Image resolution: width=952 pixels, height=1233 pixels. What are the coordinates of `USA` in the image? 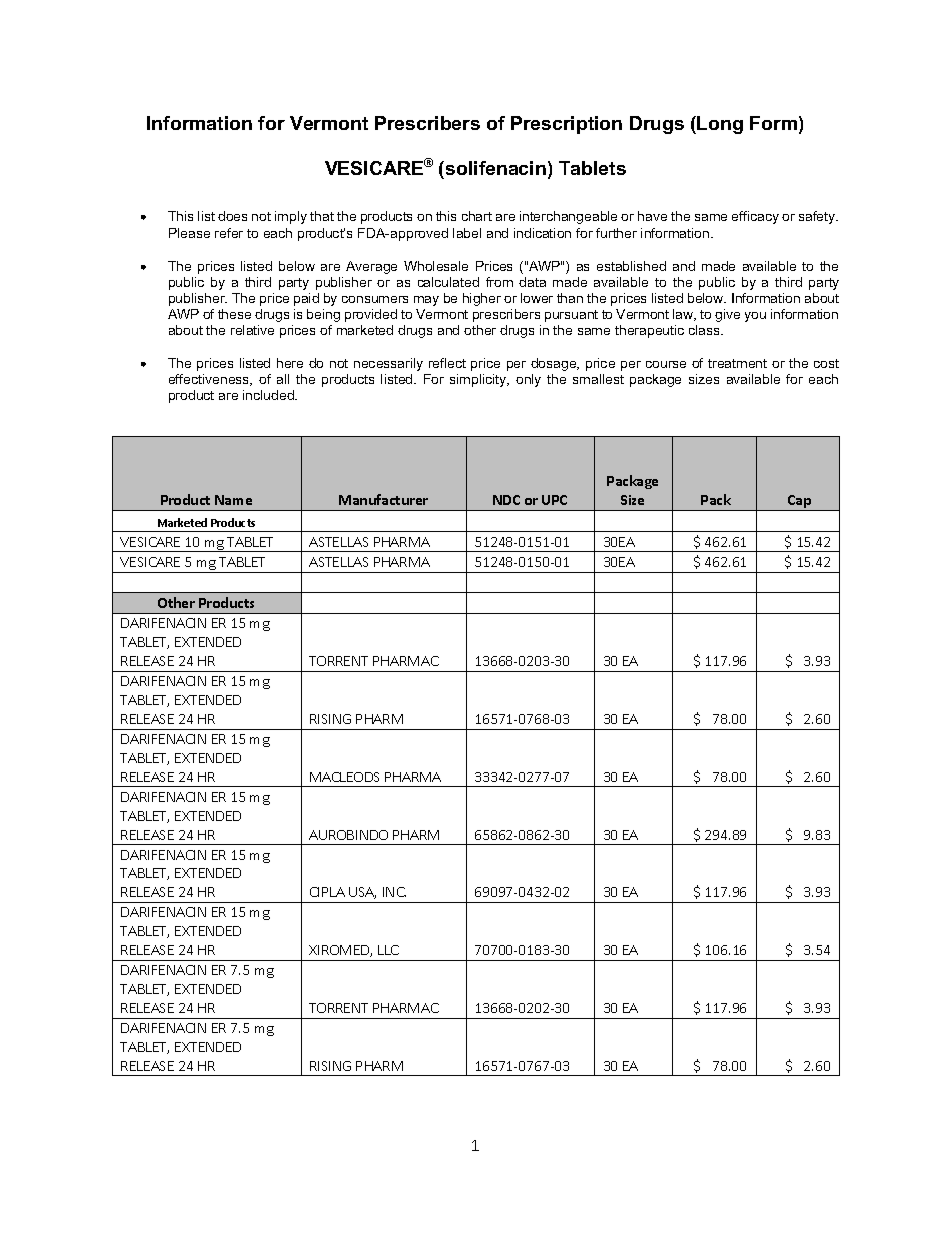 It's located at (362, 893).
